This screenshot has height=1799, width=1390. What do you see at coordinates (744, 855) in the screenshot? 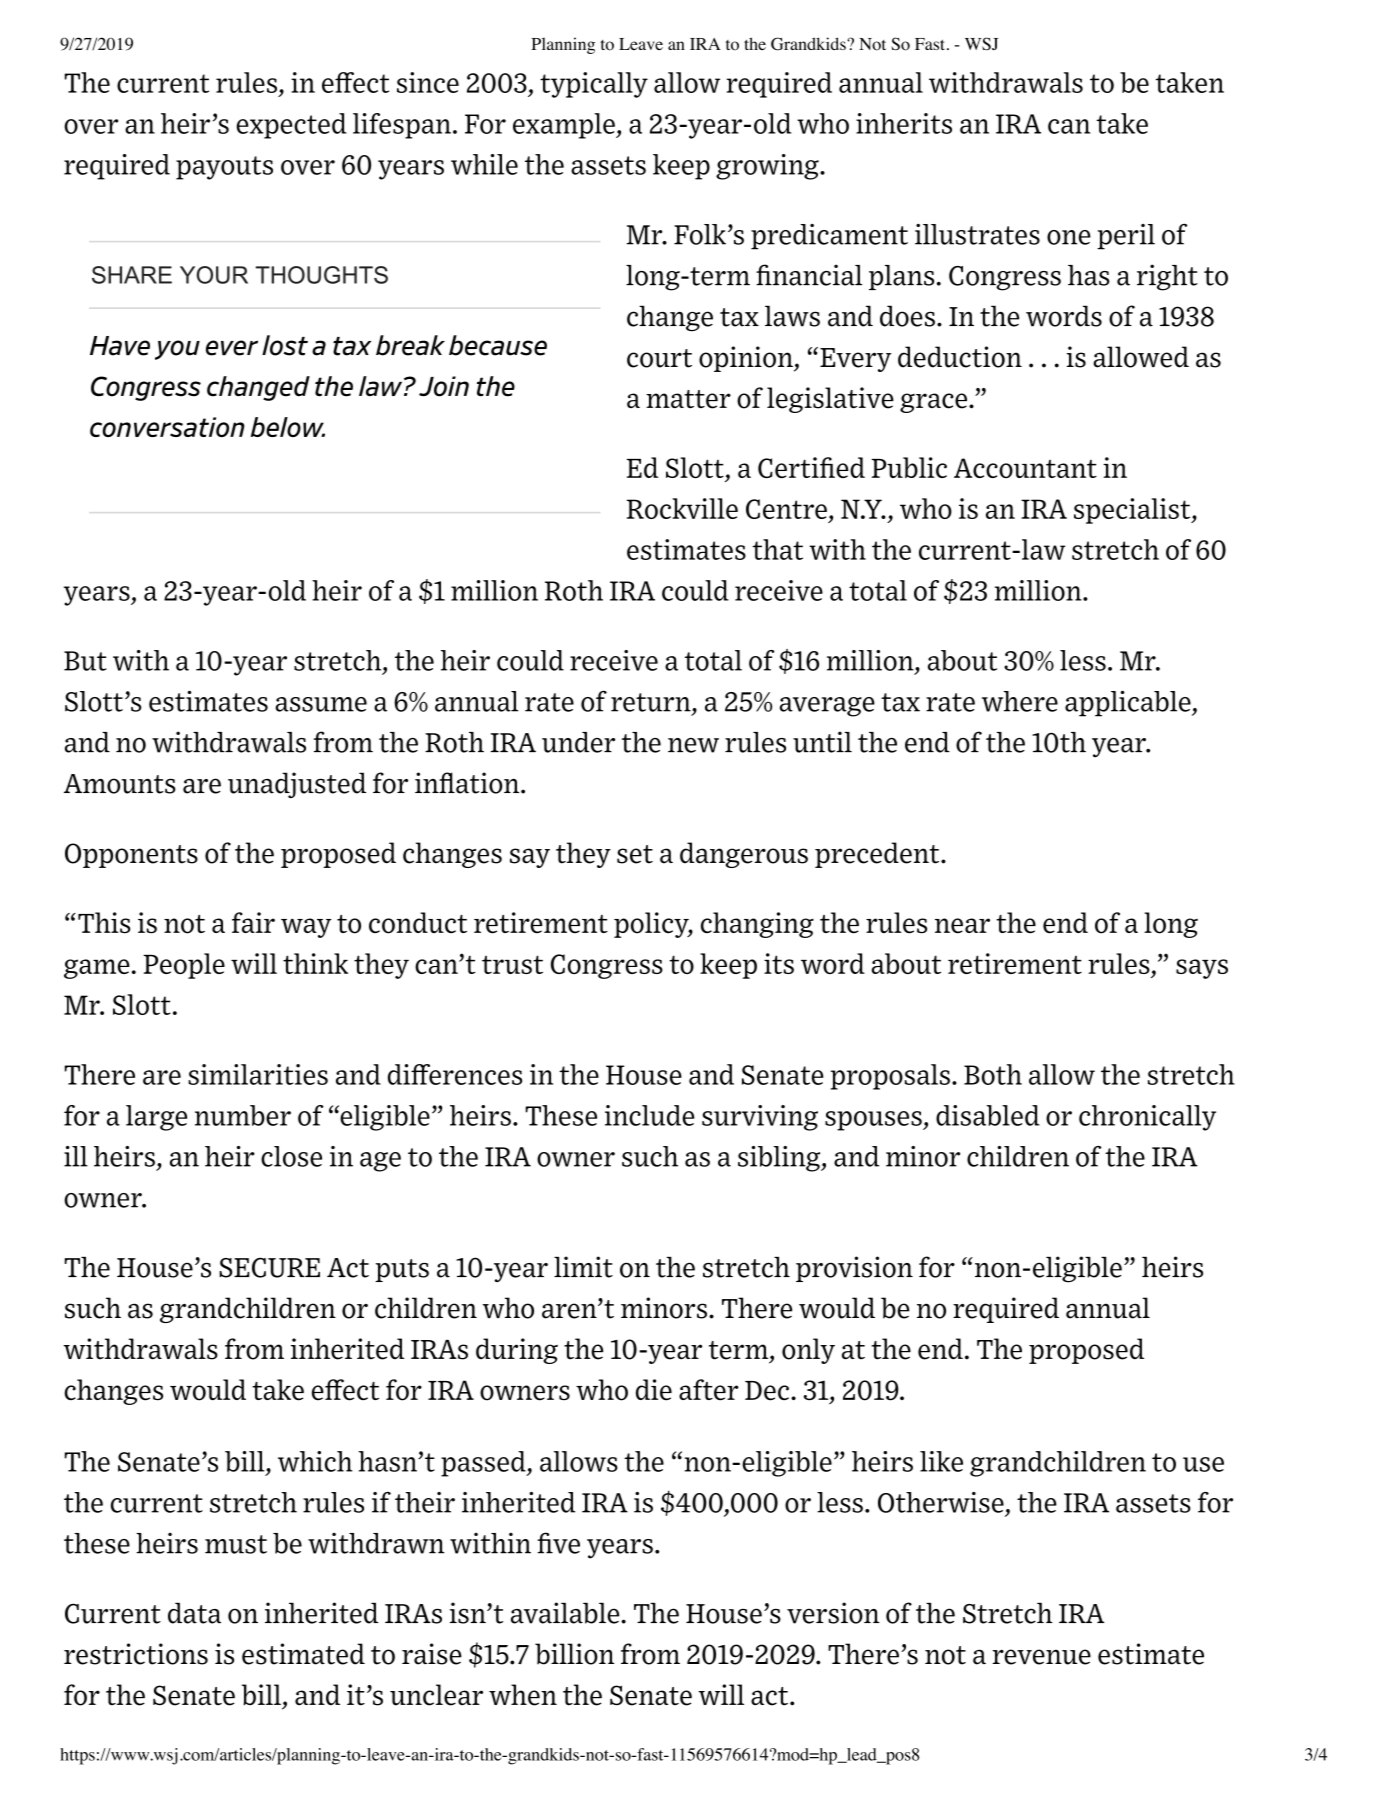
I see `dangerous` at bounding box center [744, 855].
